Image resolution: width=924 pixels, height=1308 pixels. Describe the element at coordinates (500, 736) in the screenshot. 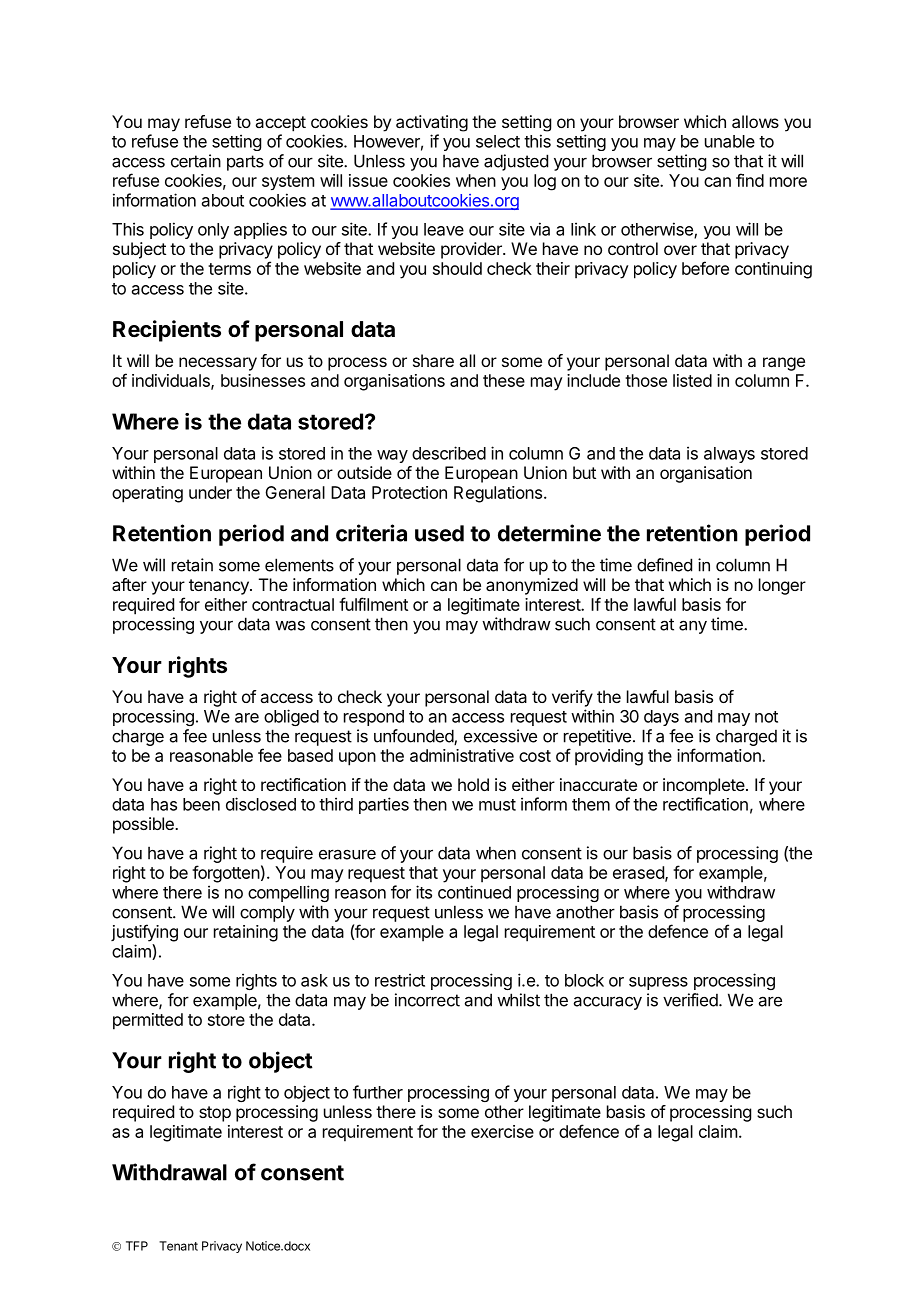

I see `excessive` at that location.
